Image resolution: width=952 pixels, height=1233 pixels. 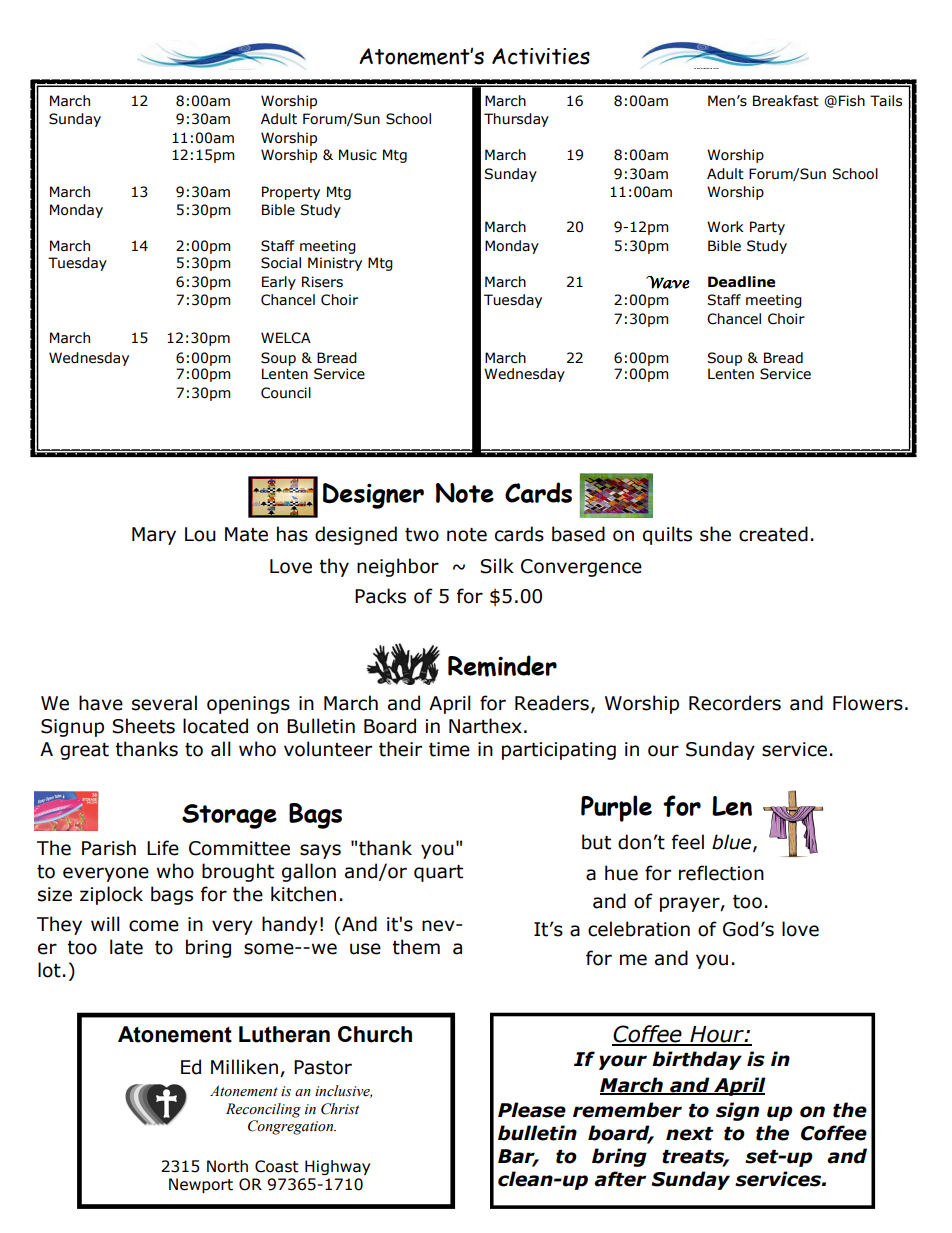 What do you see at coordinates (201, 1185) in the image?
I see `Newport` at bounding box center [201, 1185].
